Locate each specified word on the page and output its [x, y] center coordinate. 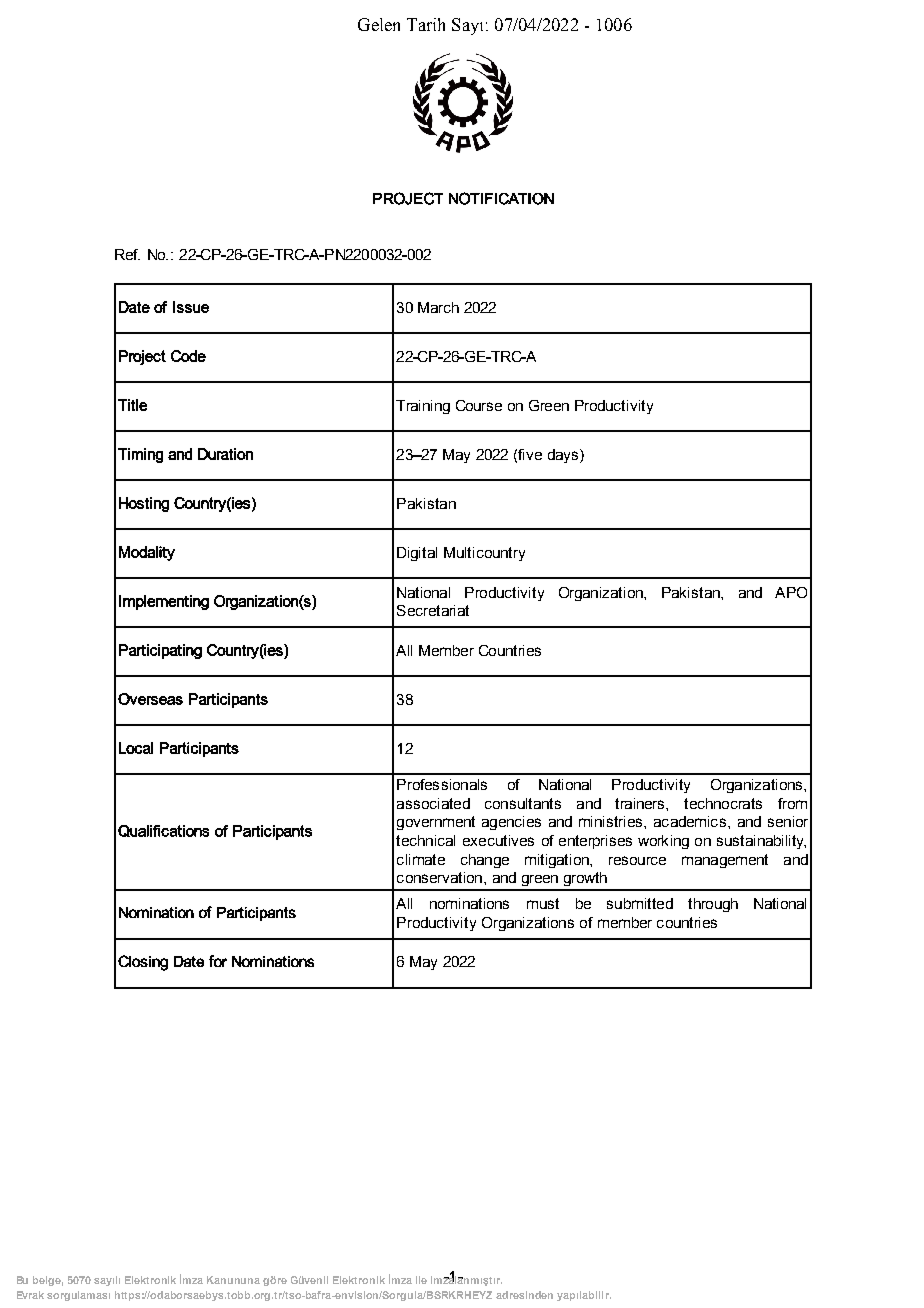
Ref [127, 254]
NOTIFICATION [501, 198]
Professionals [442, 784]
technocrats [723, 803]
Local [136, 748]
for [218, 961]
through [713, 905]
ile [421, 1280]
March [438, 307]
